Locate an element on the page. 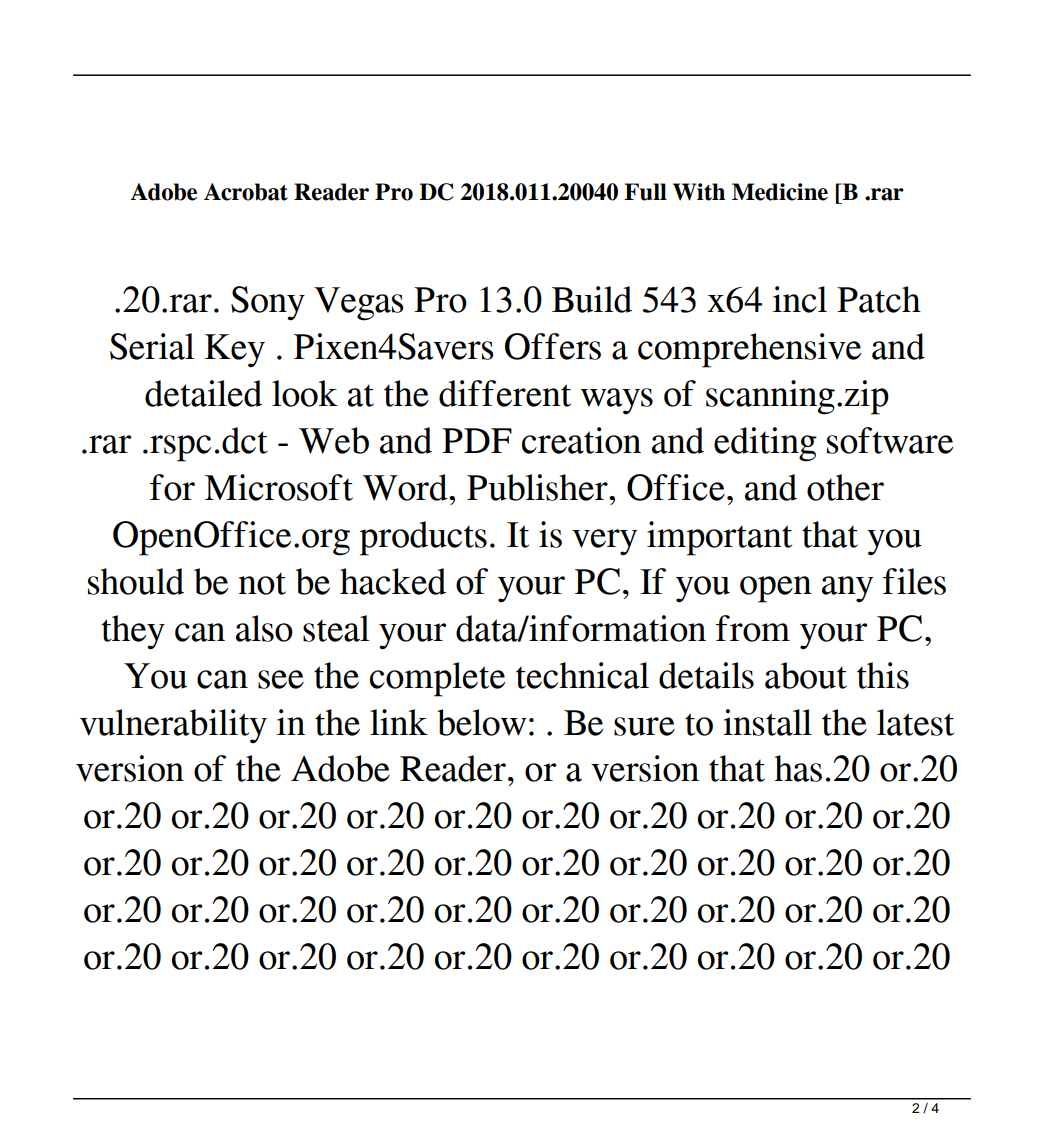  editing is located at coordinates (765, 444).
